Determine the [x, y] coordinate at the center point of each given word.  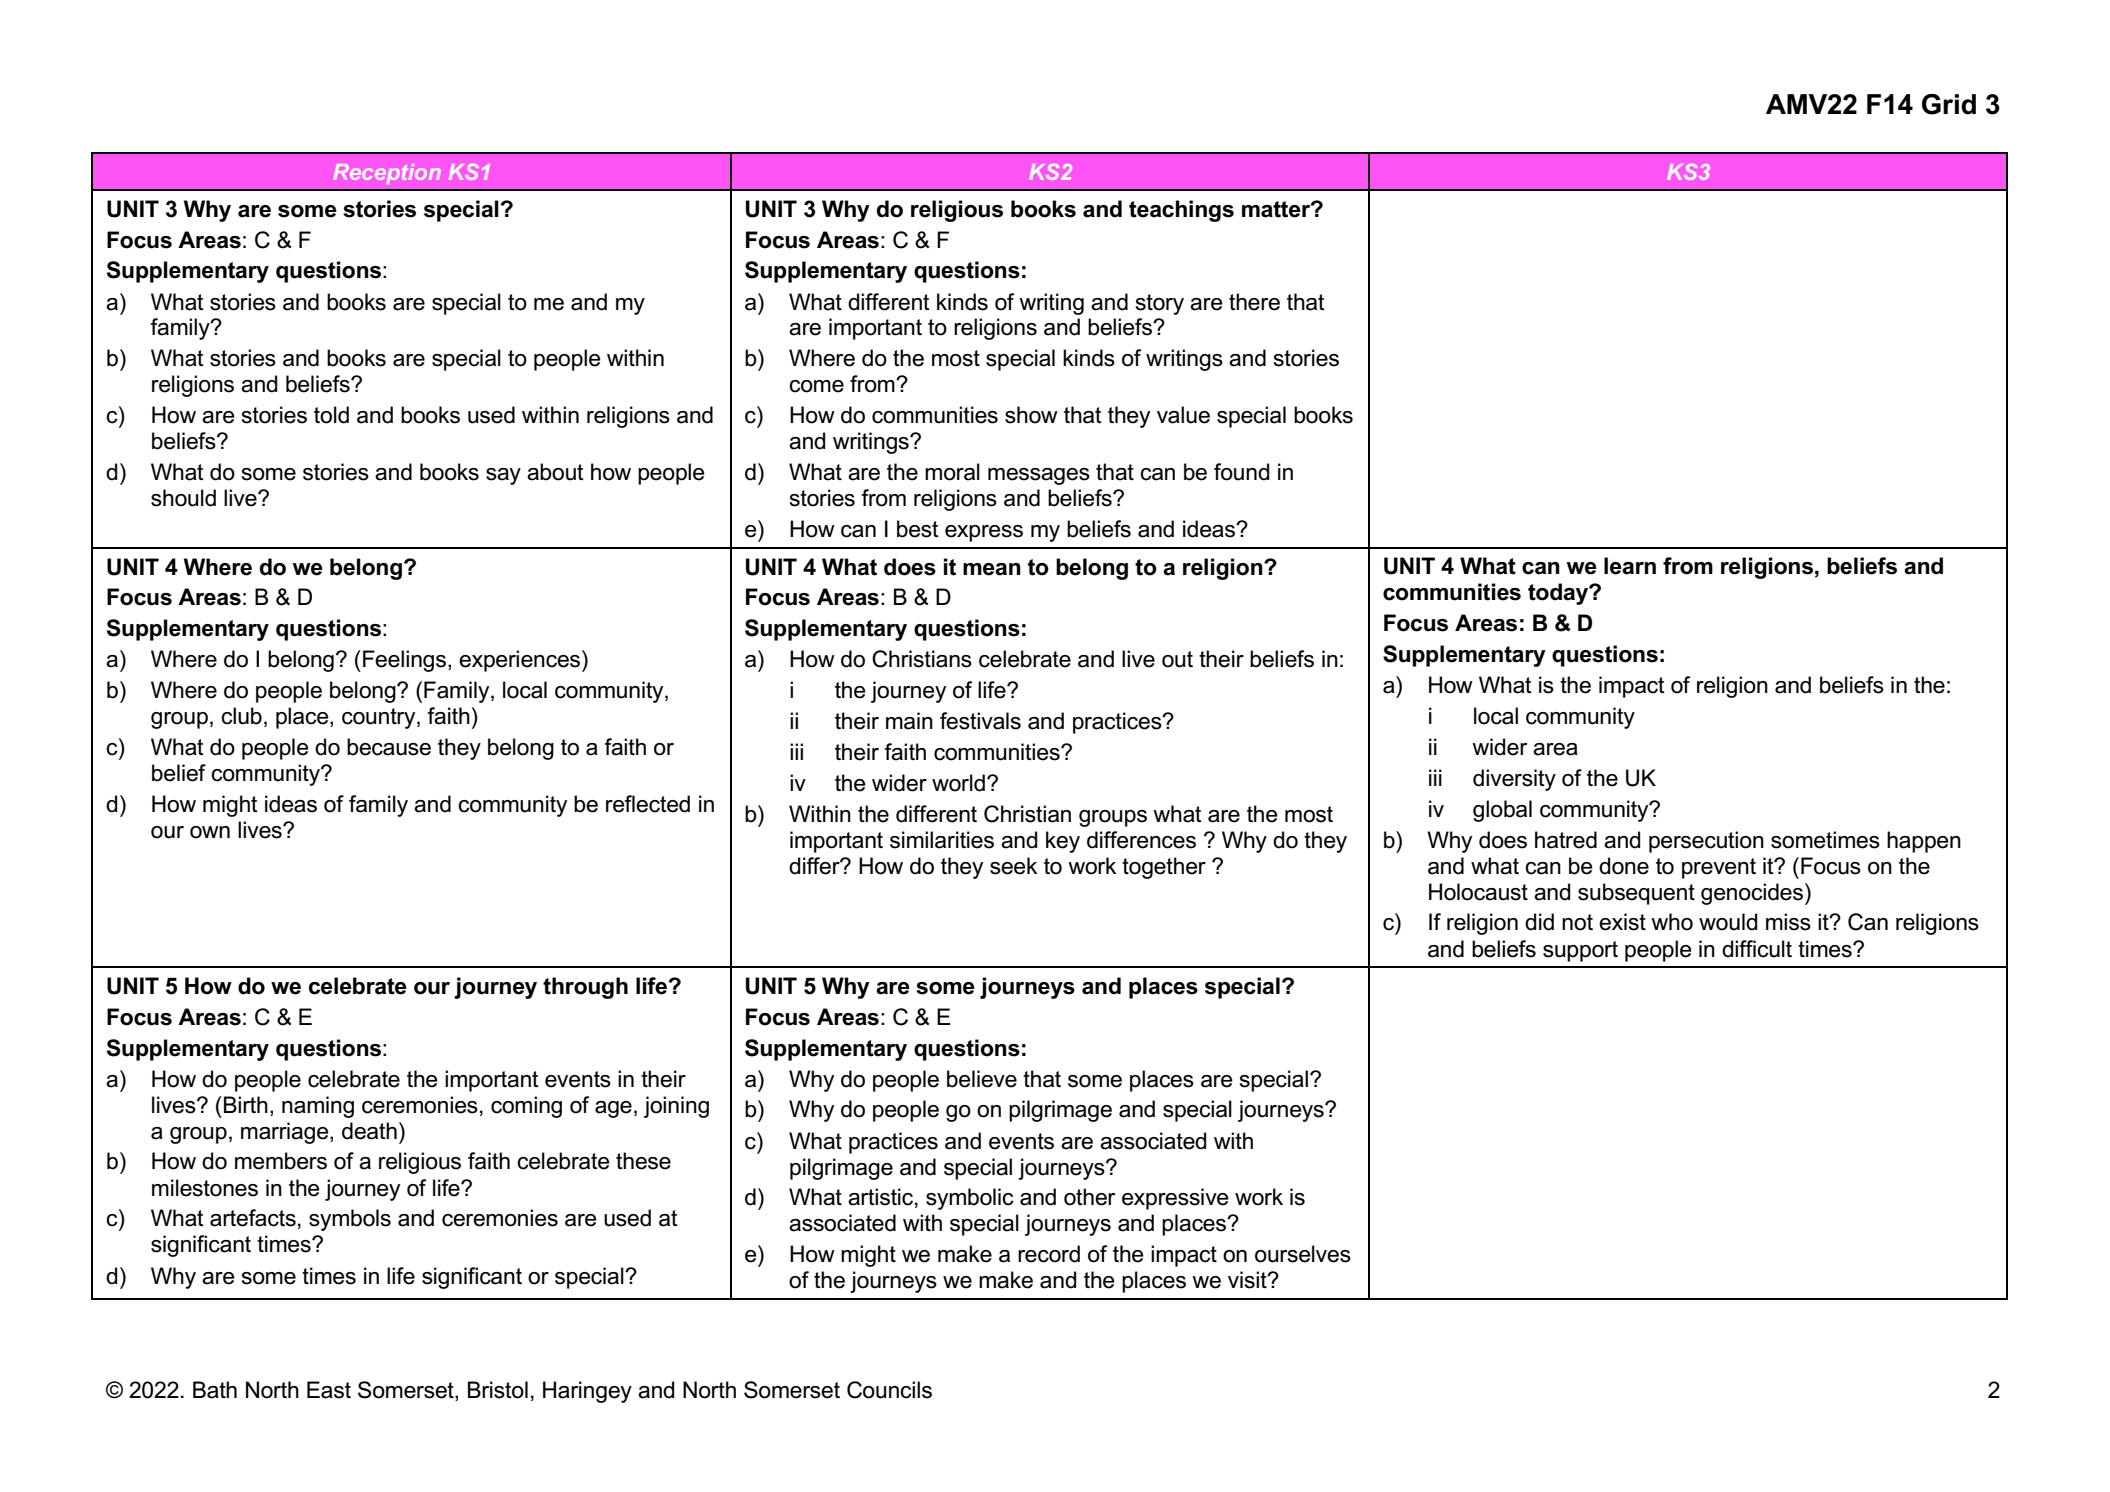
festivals [980, 721]
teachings [1181, 211]
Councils [889, 1390]
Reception [386, 174]
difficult [1757, 949]
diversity [1514, 780]
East [329, 1390]
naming [318, 1107]
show [1031, 415]
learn [1630, 566]
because [389, 747]
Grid [1949, 104]
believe [982, 1079]
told [331, 415]
